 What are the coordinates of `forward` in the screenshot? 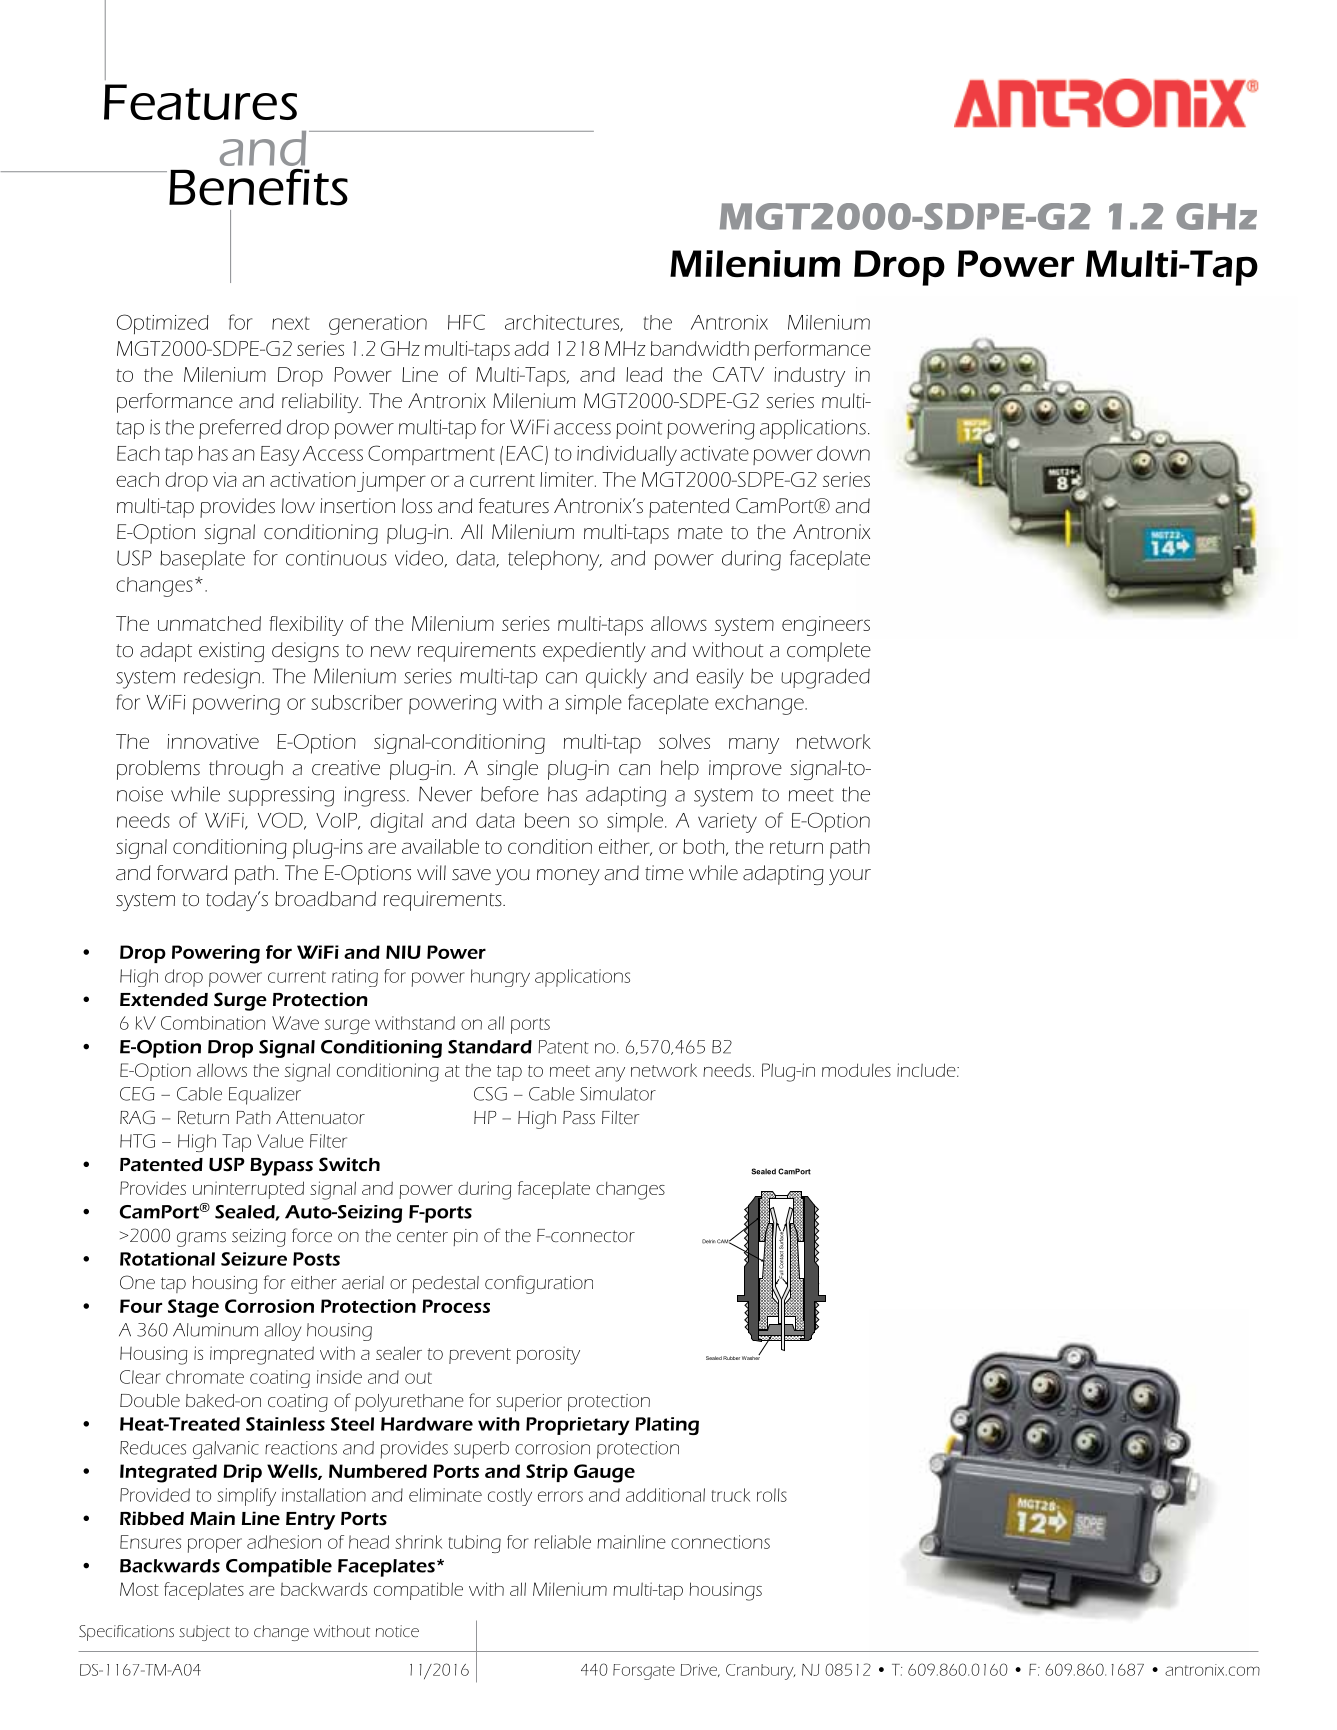 It's located at (192, 872).
